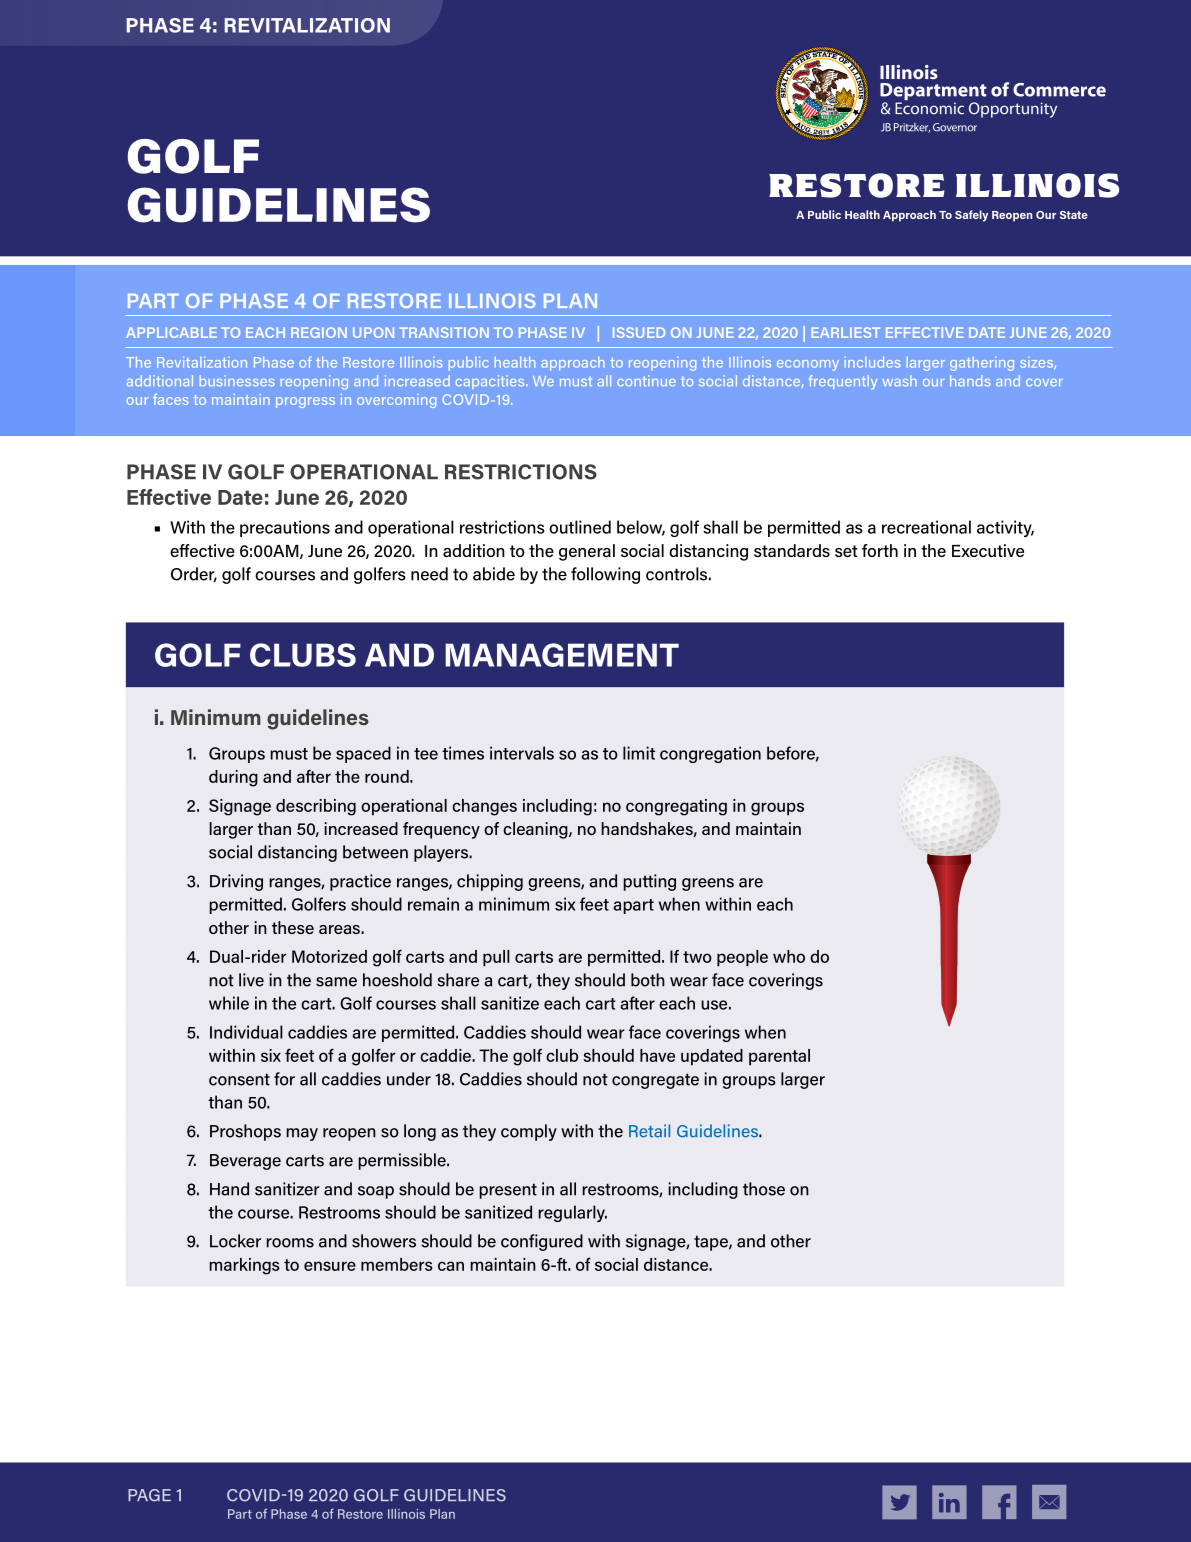 The image size is (1191, 1542). I want to click on Executive, so click(988, 550).
